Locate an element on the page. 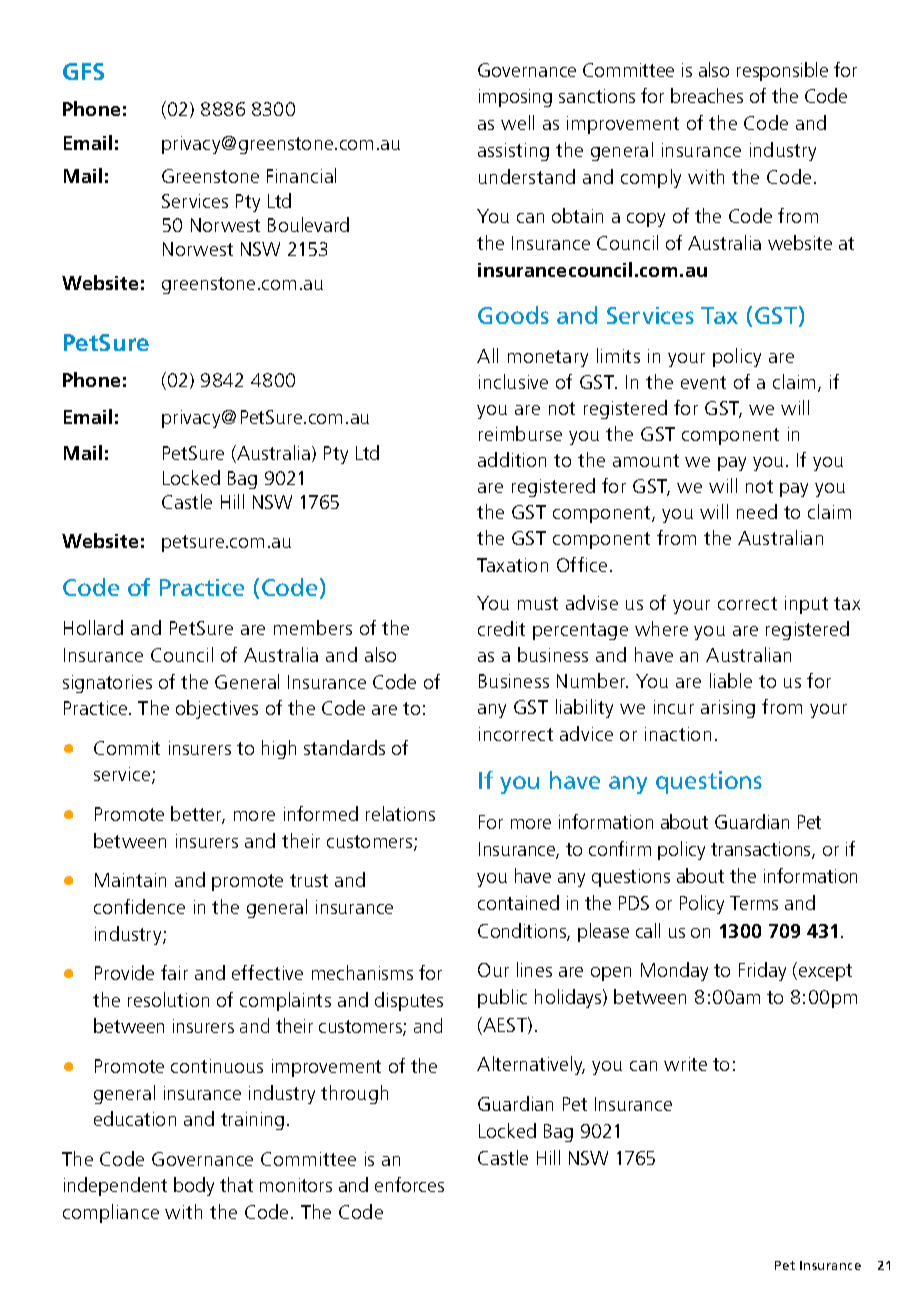 This document has width=924, height=1311. imposing is located at coordinates (515, 98).
